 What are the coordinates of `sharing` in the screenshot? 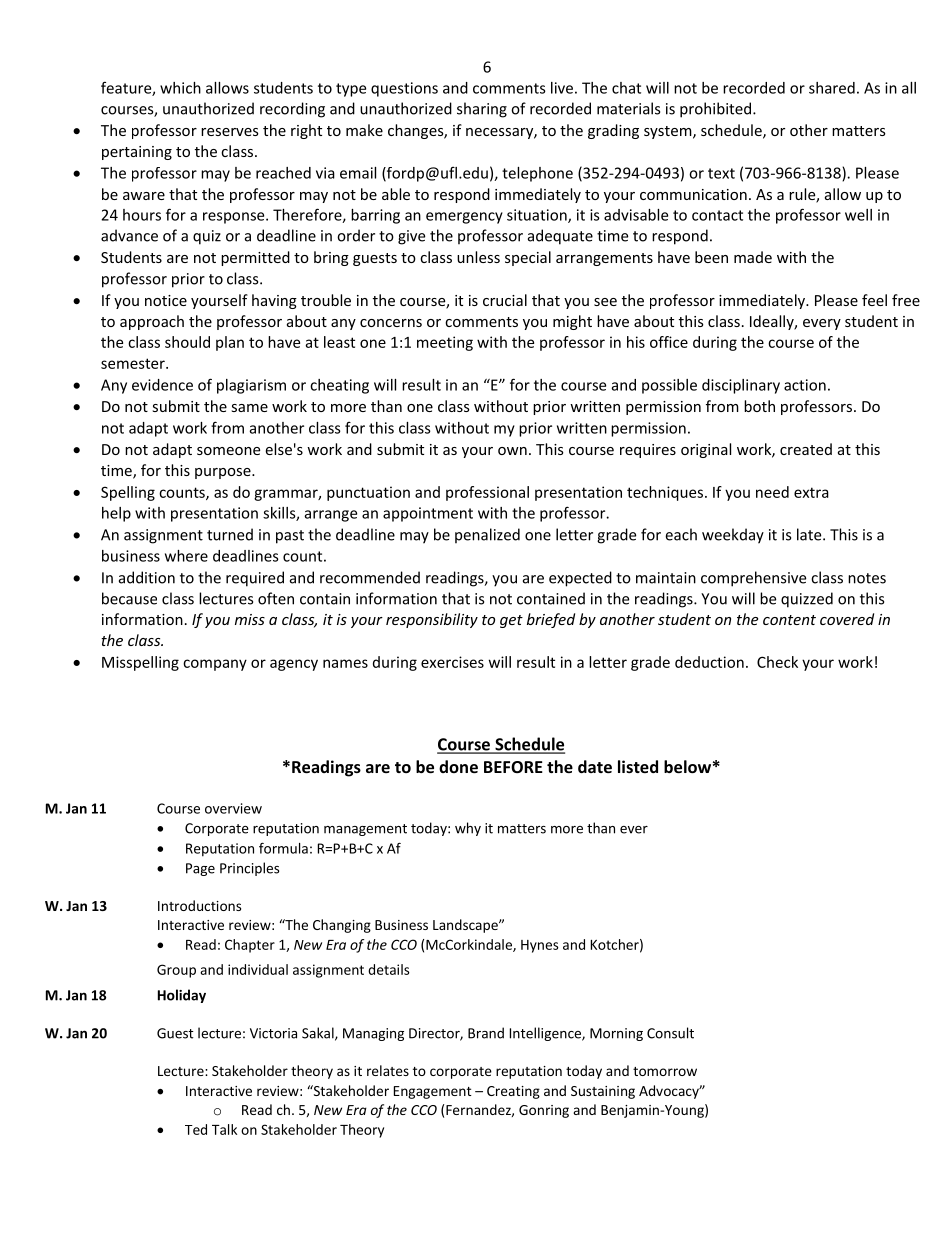 It's located at (482, 110).
